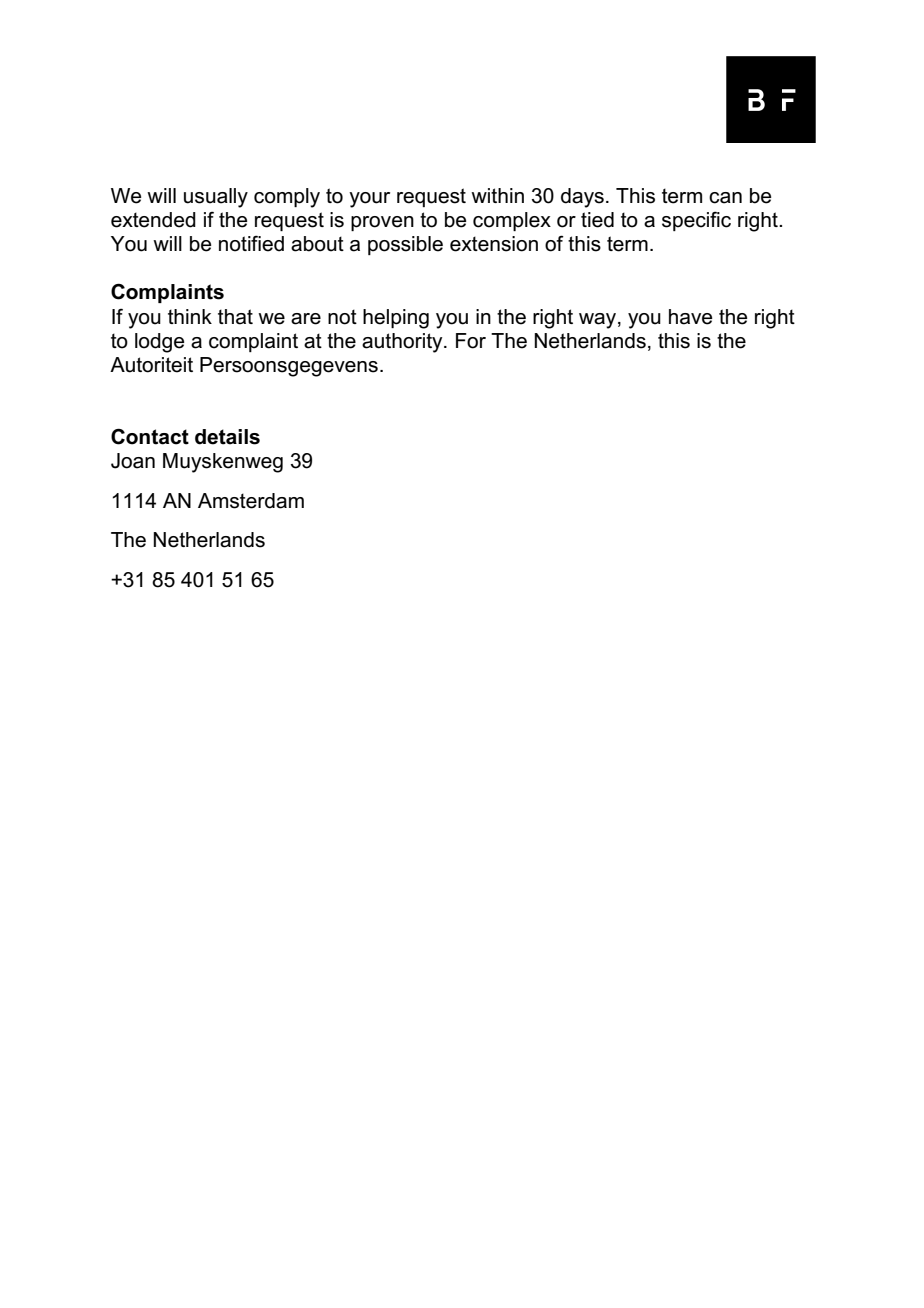 Image resolution: width=924 pixels, height=1308 pixels. I want to click on can, so click(725, 198).
